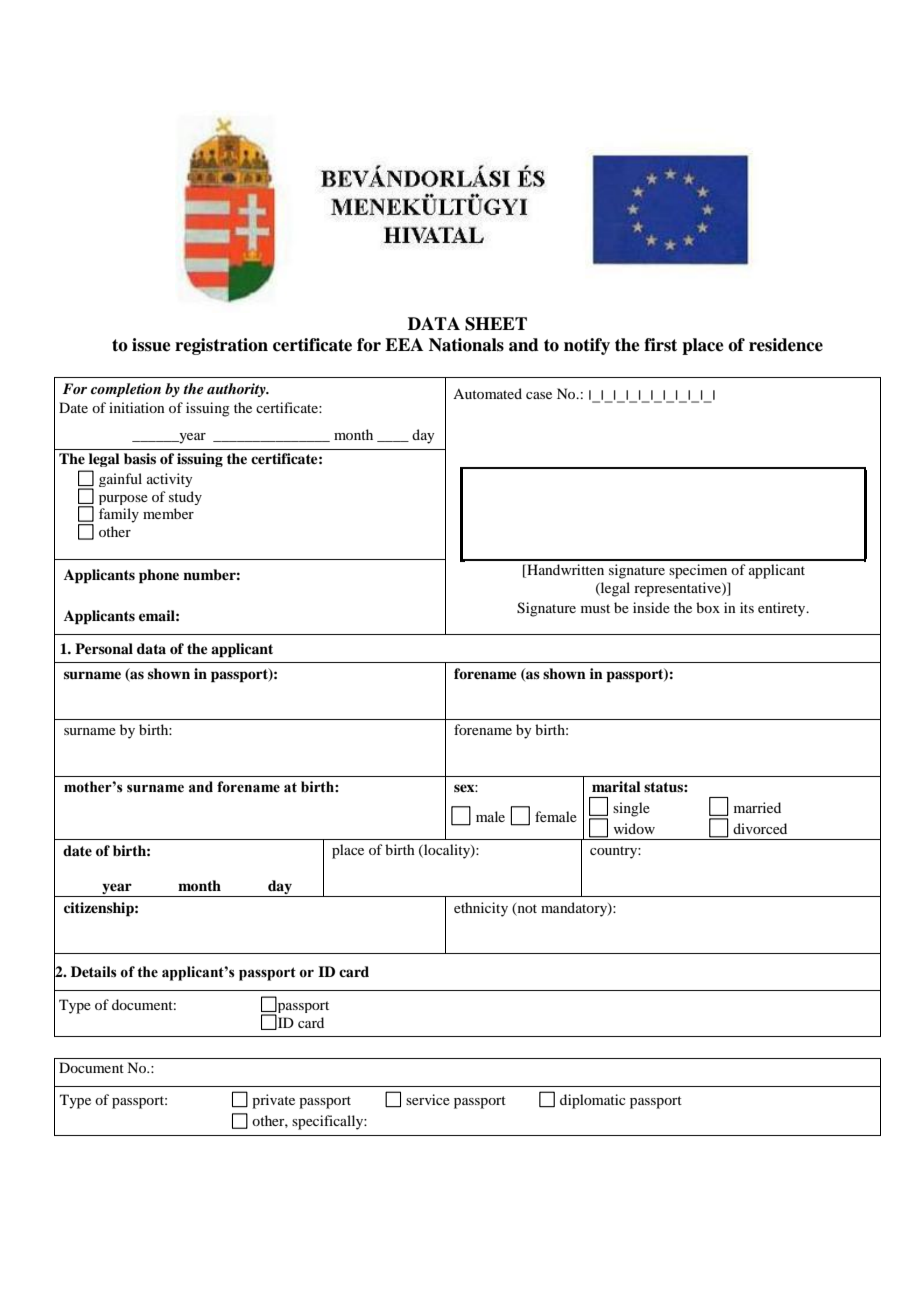 This screenshot has width=924, height=1308. I want to click on Automated, so click(487, 393).
